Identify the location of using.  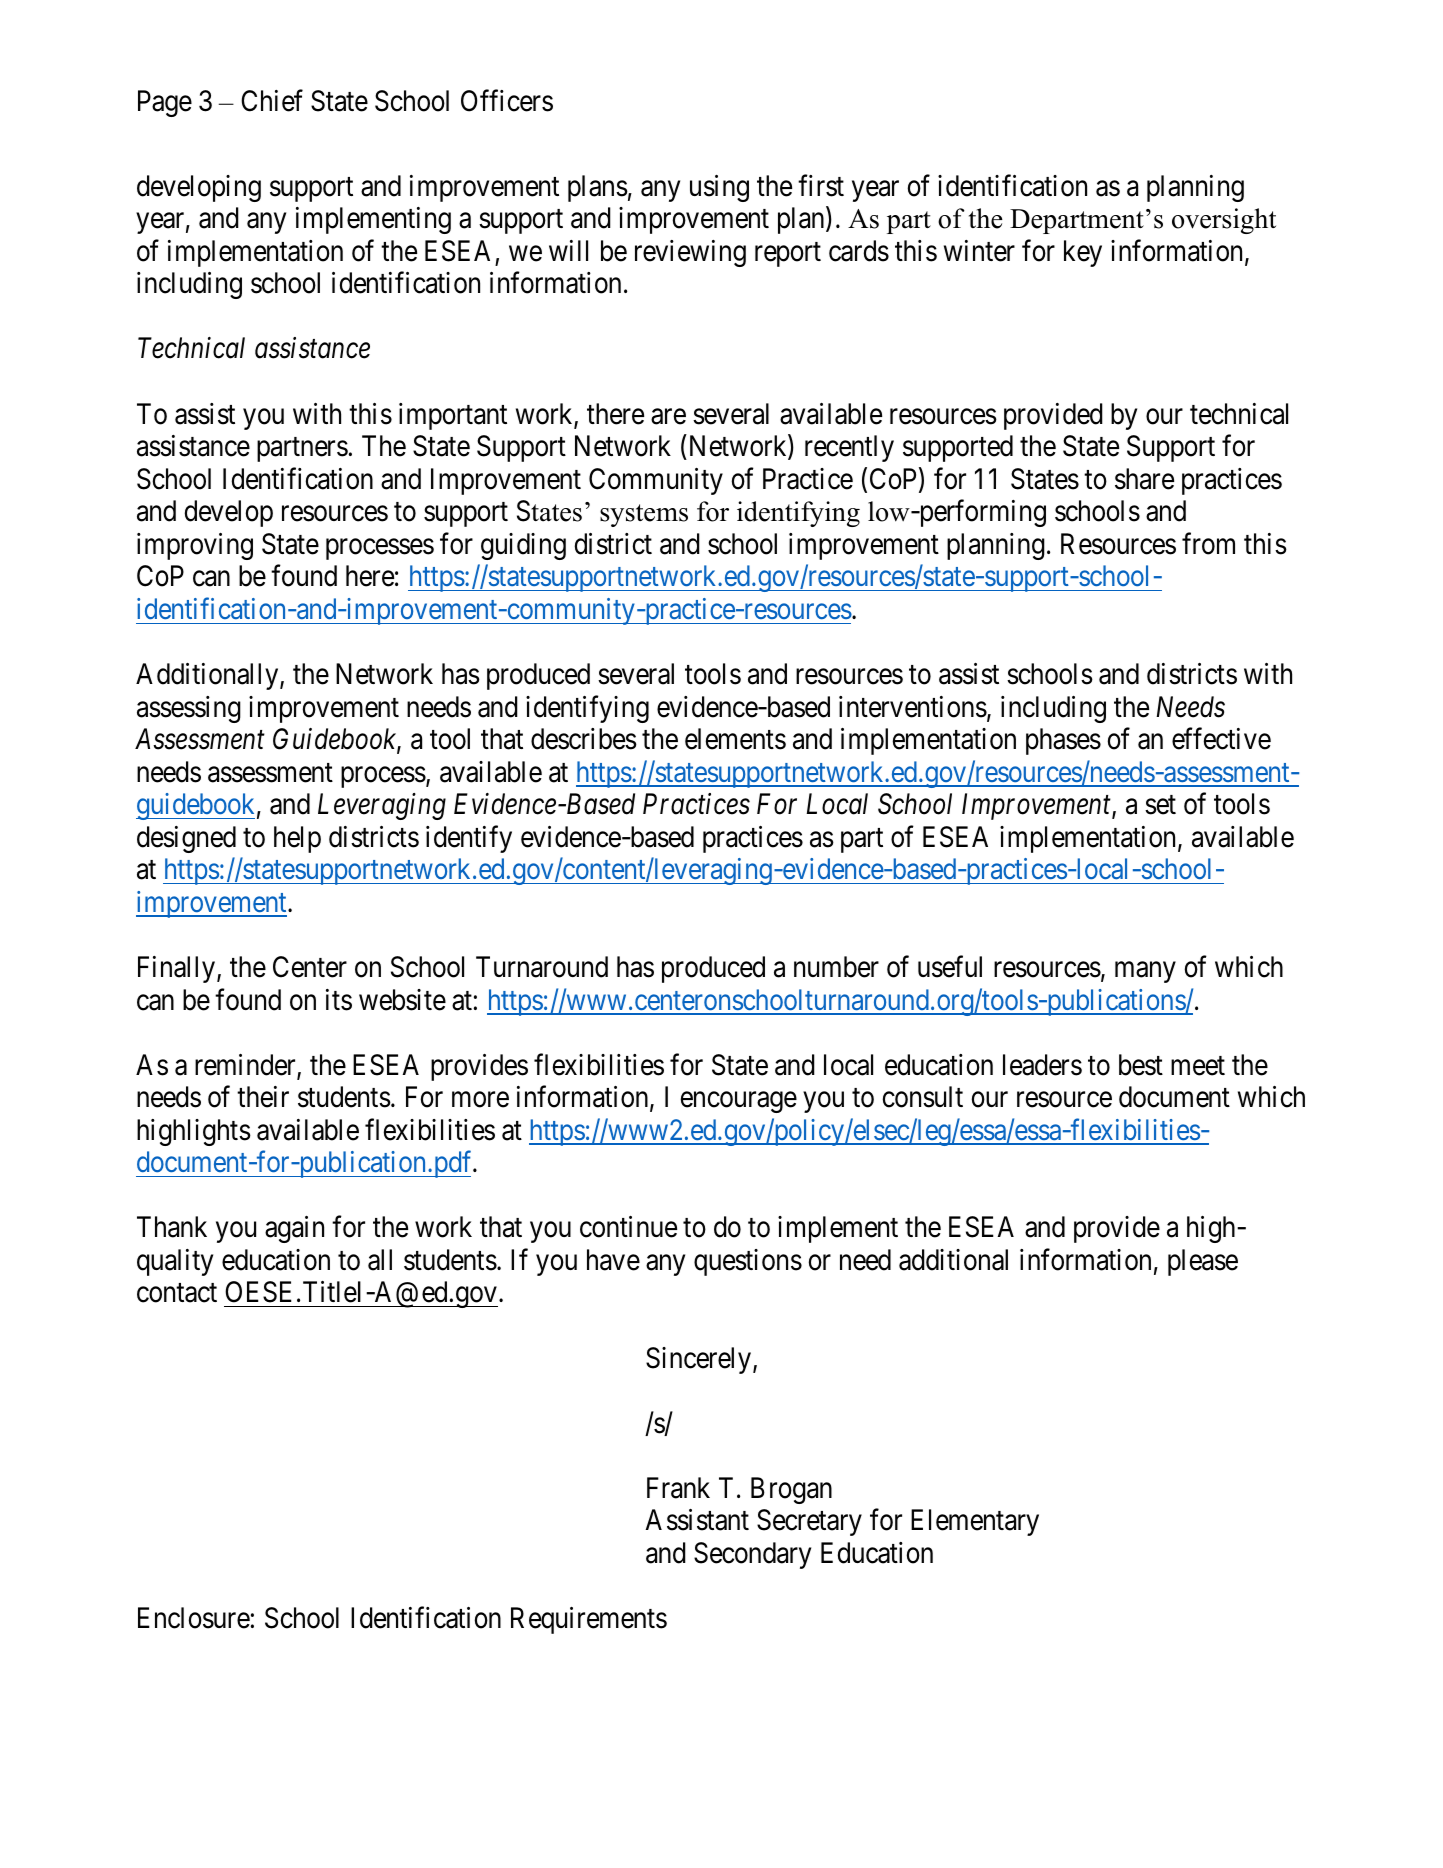
(719, 188).
